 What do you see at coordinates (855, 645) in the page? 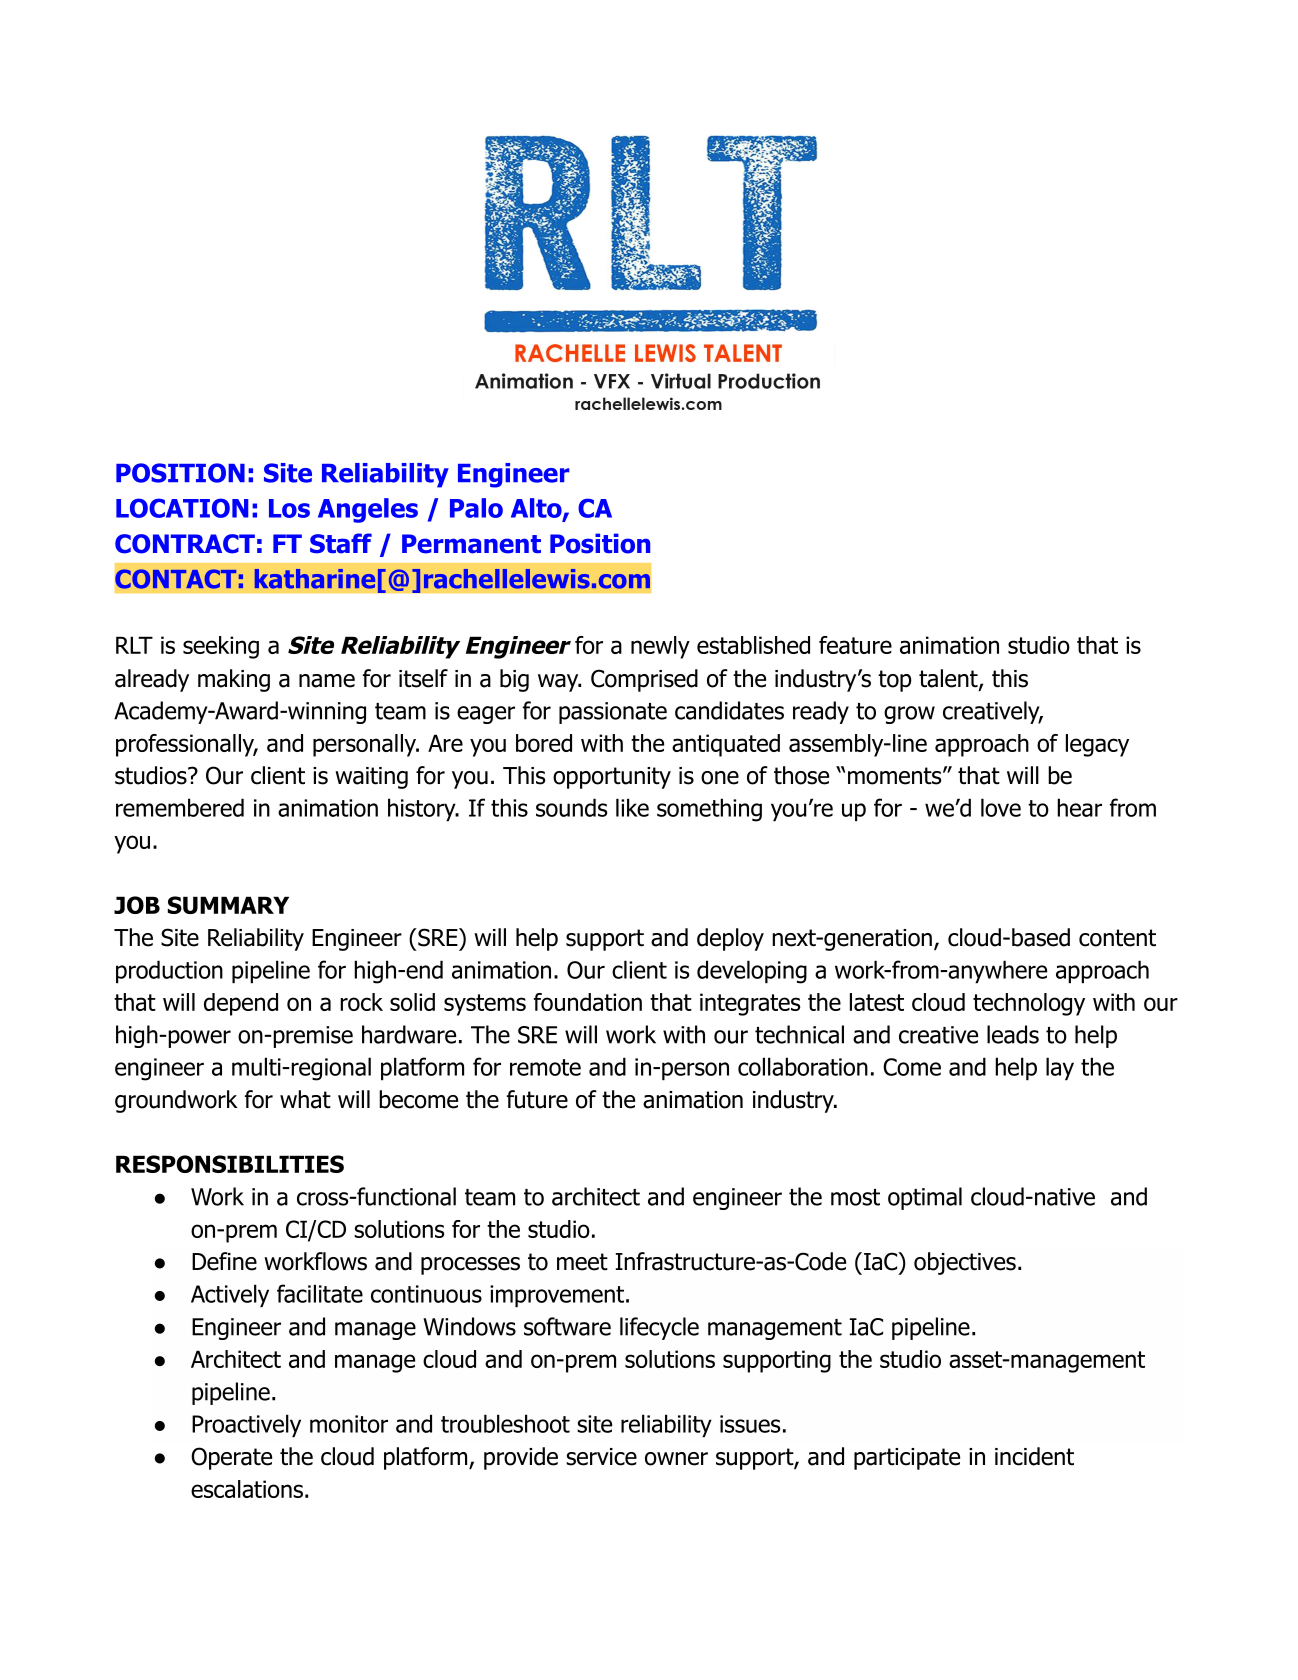
I see `feature` at bounding box center [855, 645].
